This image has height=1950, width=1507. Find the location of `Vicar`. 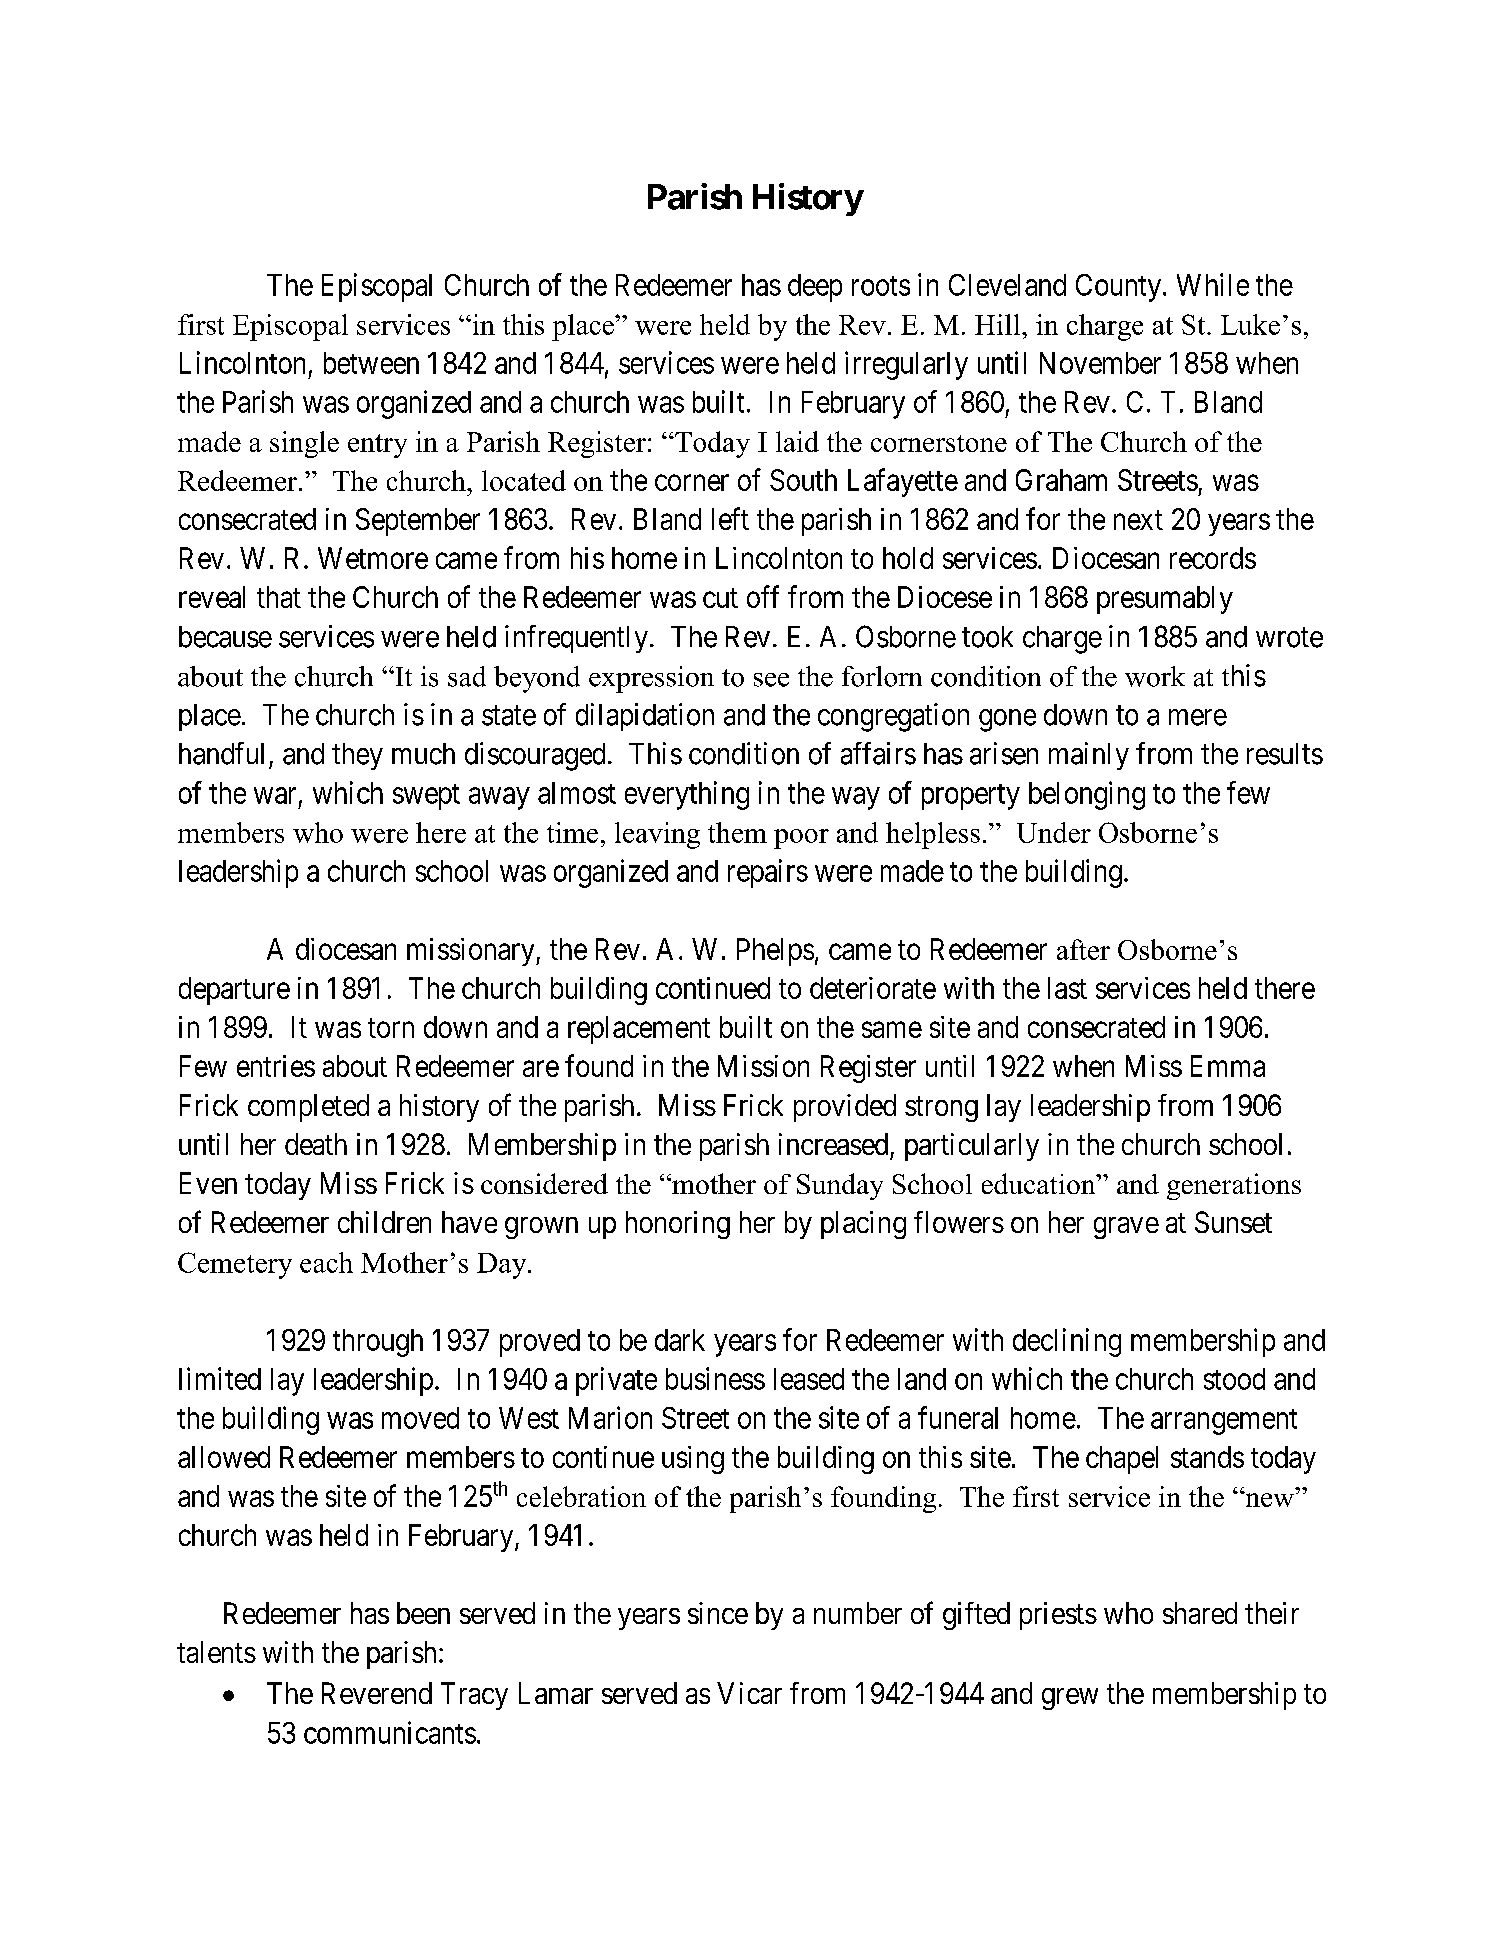

Vicar is located at coordinates (749, 1693).
